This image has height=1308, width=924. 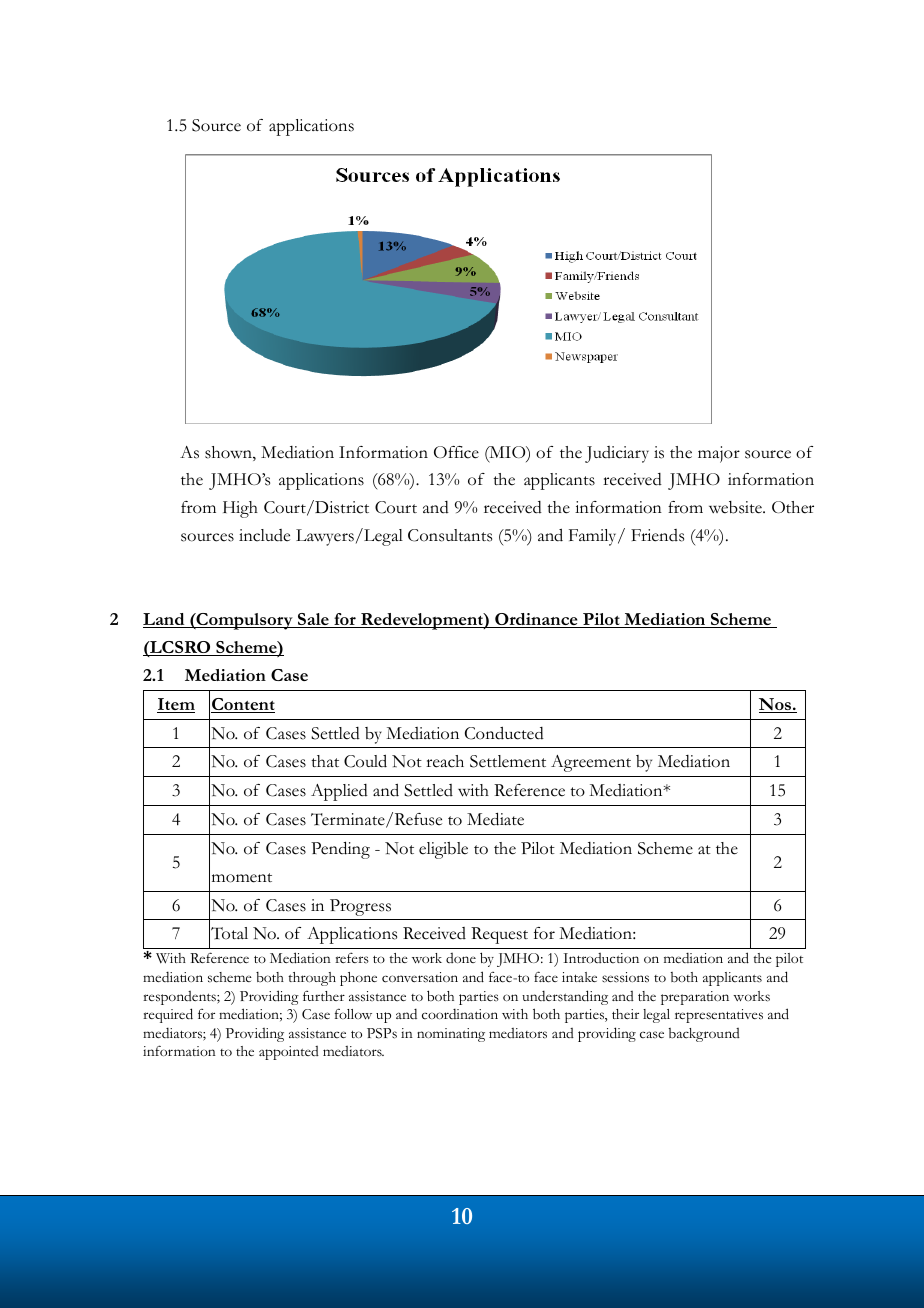 What do you see at coordinates (313, 620) in the image?
I see `Sale` at bounding box center [313, 620].
